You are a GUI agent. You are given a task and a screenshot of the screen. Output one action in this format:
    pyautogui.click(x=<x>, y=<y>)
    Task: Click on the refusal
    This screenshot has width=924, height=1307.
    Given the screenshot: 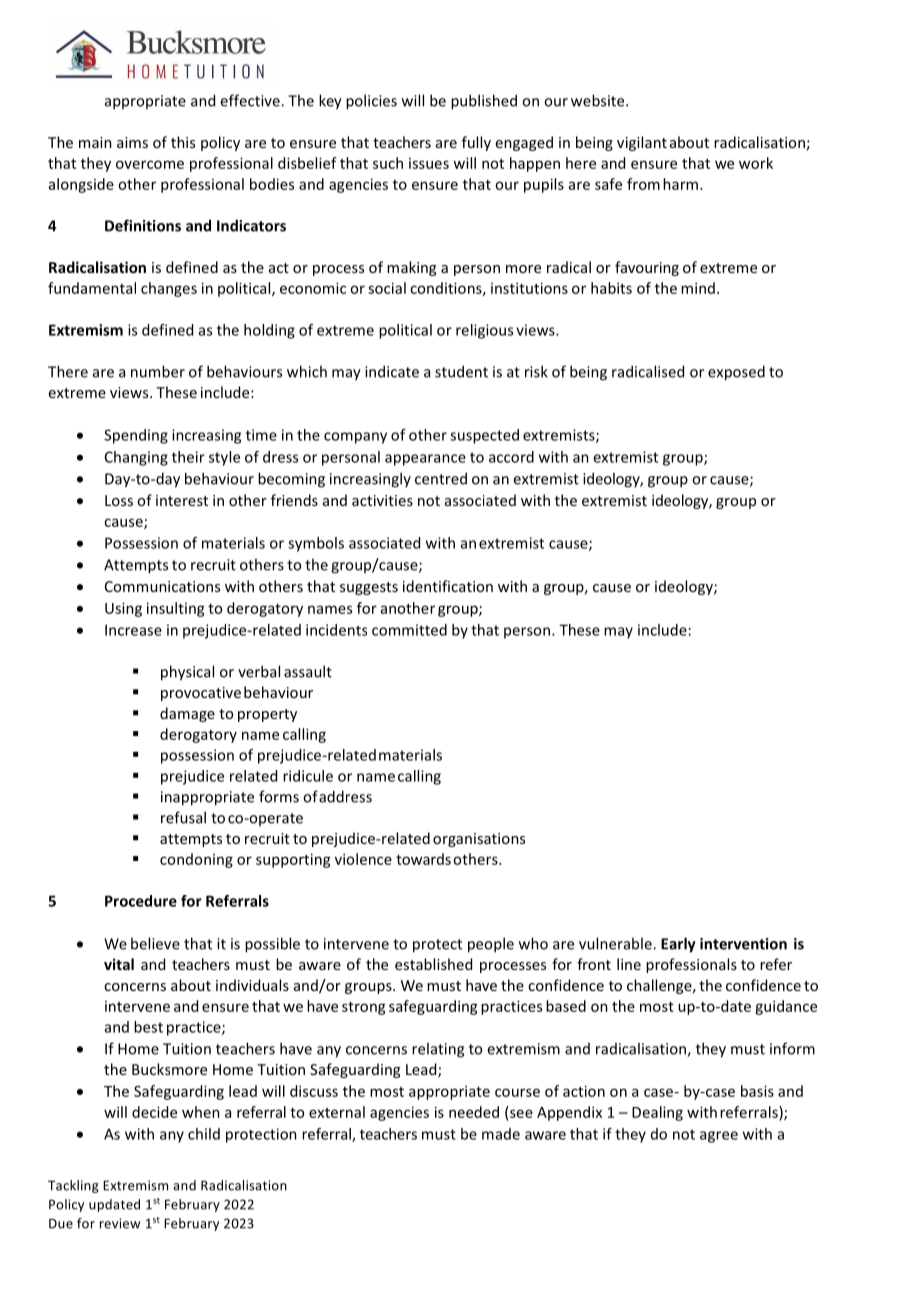 What is the action you would take?
    pyautogui.click(x=183, y=817)
